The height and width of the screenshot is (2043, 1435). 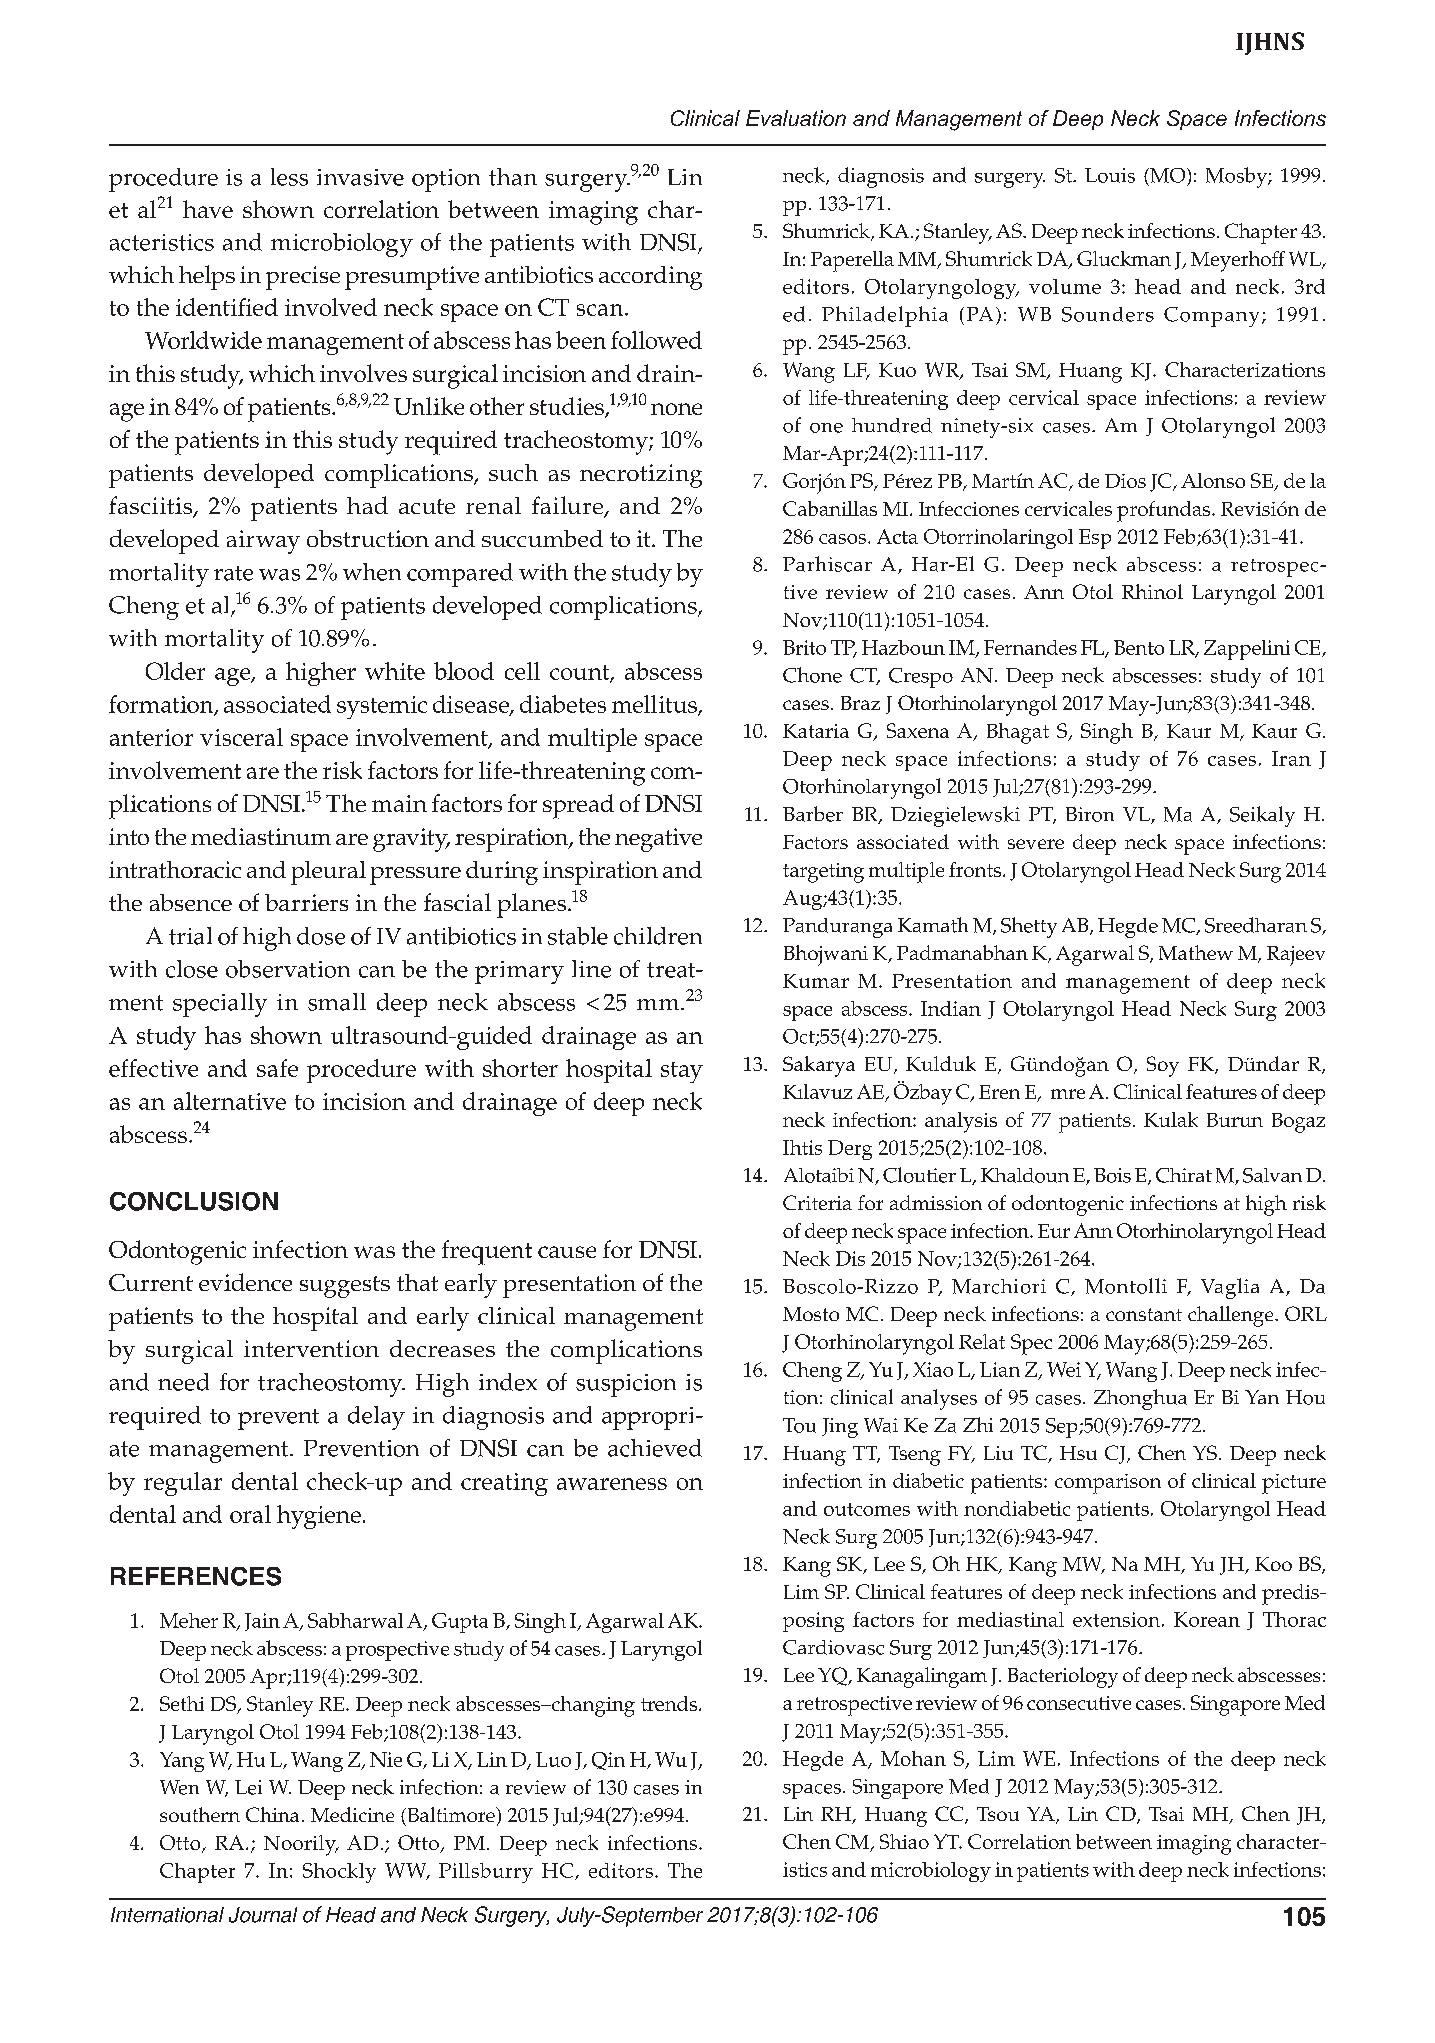 I want to click on Bento, so click(x=1139, y=647).
